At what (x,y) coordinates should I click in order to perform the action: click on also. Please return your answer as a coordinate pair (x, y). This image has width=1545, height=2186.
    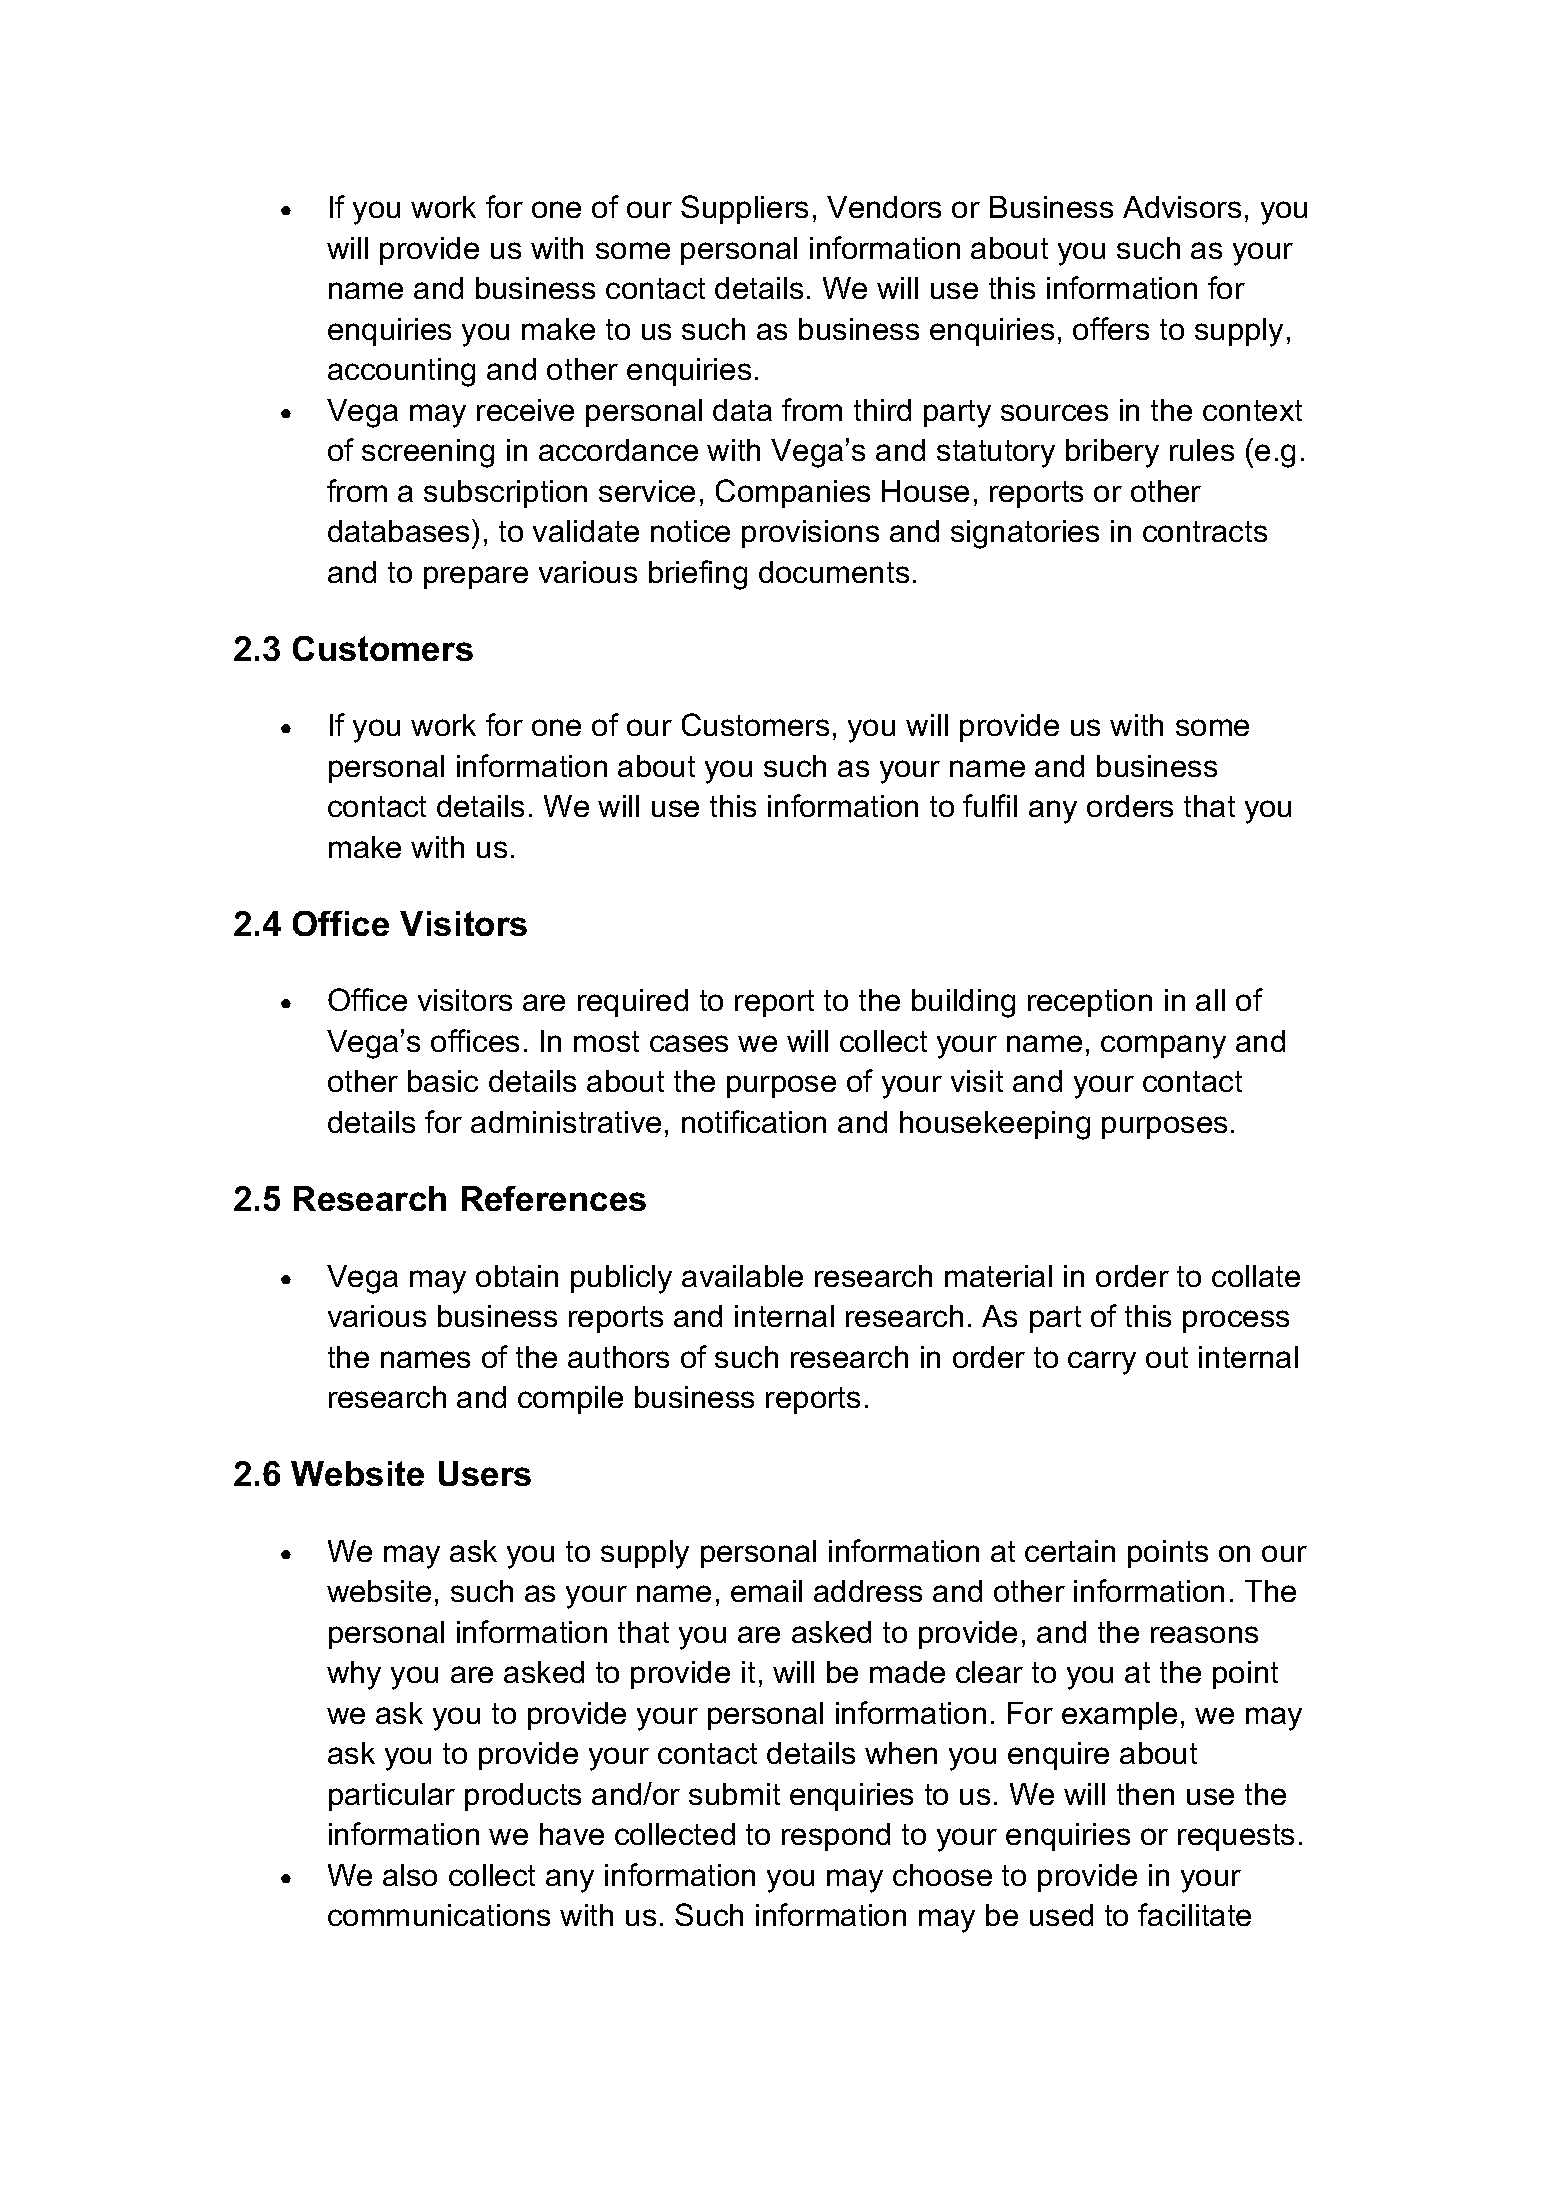
    Looking at the image, I should click on (410, 1875).
